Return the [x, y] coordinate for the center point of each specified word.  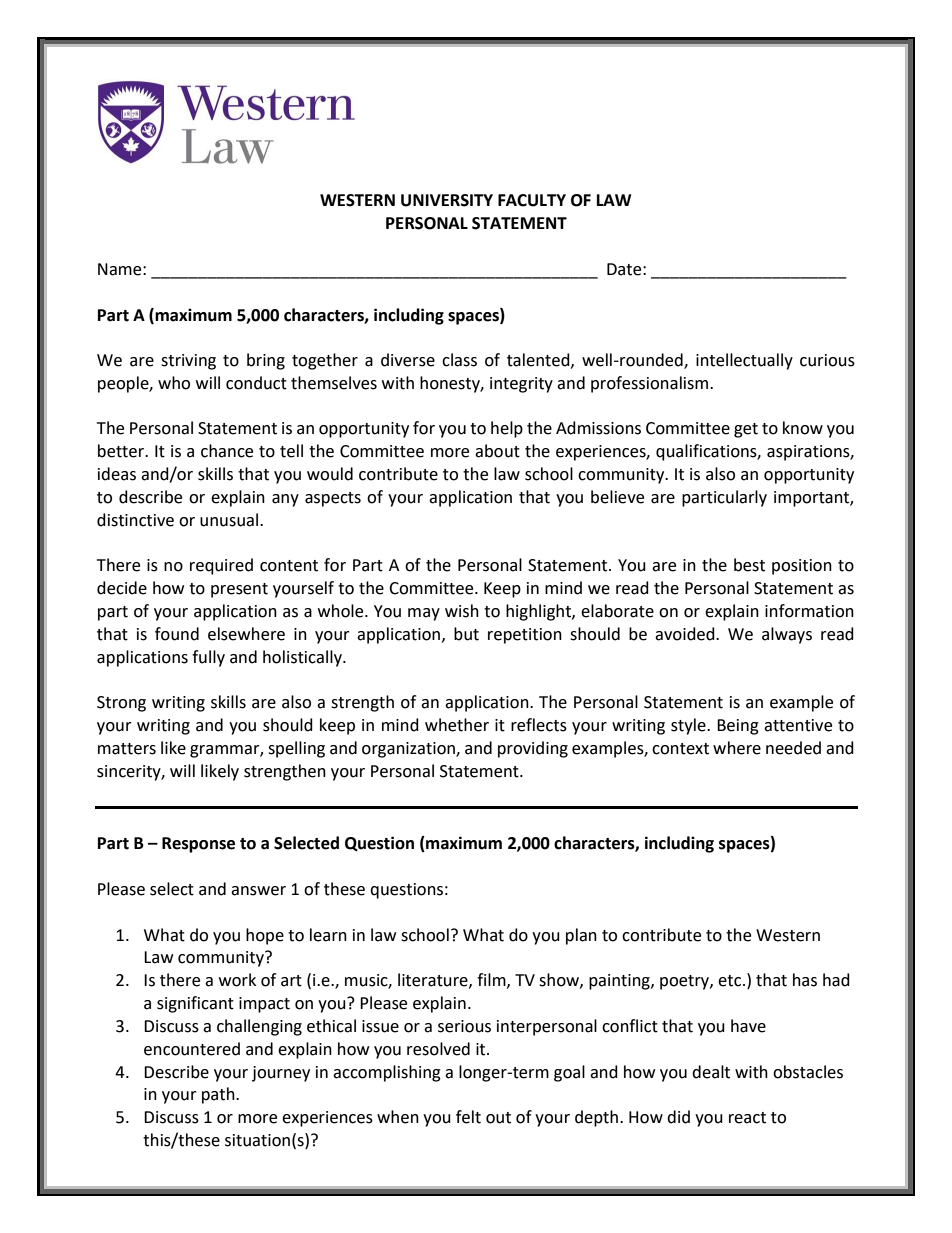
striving [188, 362]
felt [468, 1117]
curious [827, 360]
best [749, 565]
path [219, 1095]
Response [198, 845]
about [497, 451]
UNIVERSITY [447, 200]
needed [793, 748]
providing [533, 749]
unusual [229, 520]
